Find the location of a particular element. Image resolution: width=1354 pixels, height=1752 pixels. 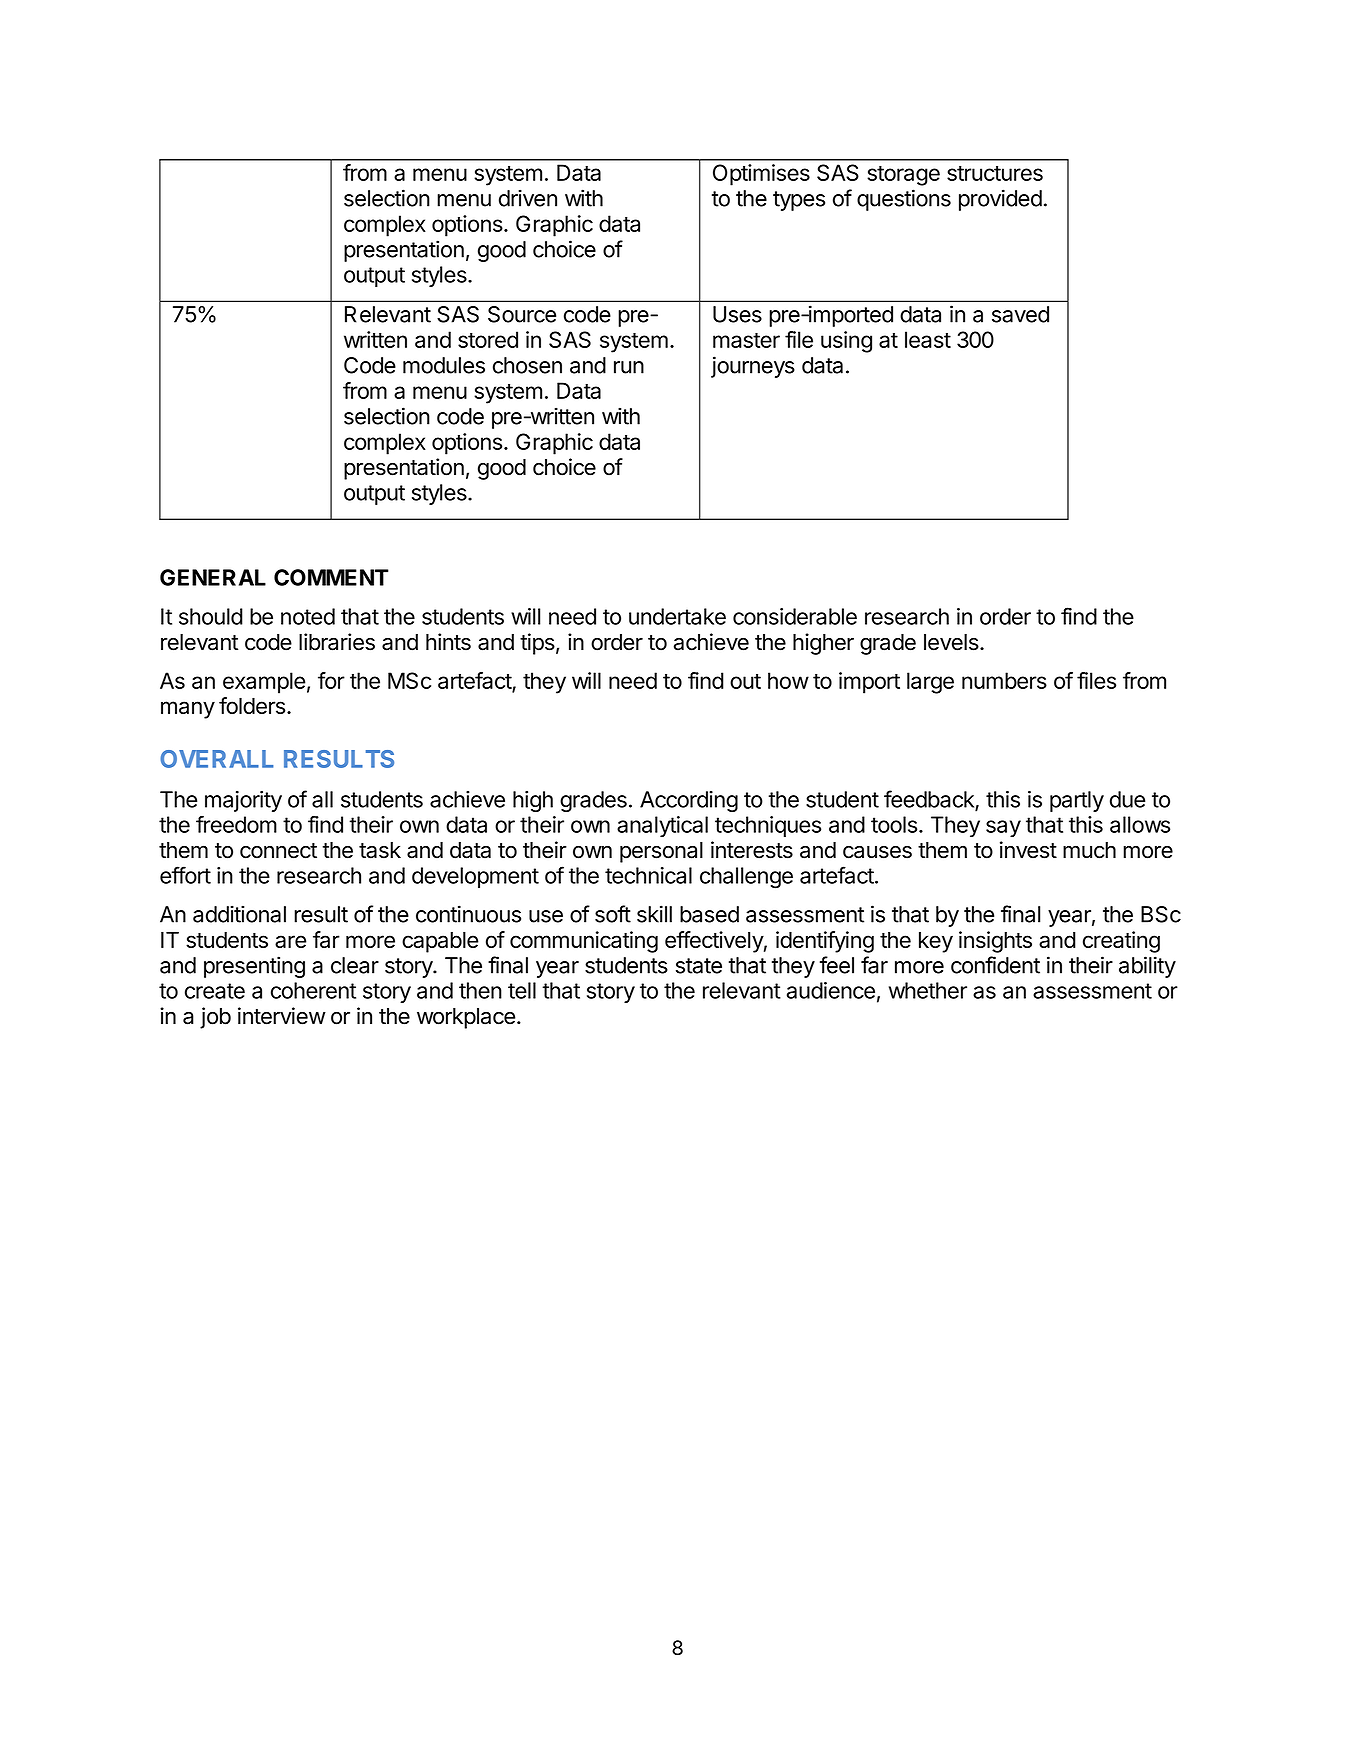

provided is located at coordinates (1000, 200).
